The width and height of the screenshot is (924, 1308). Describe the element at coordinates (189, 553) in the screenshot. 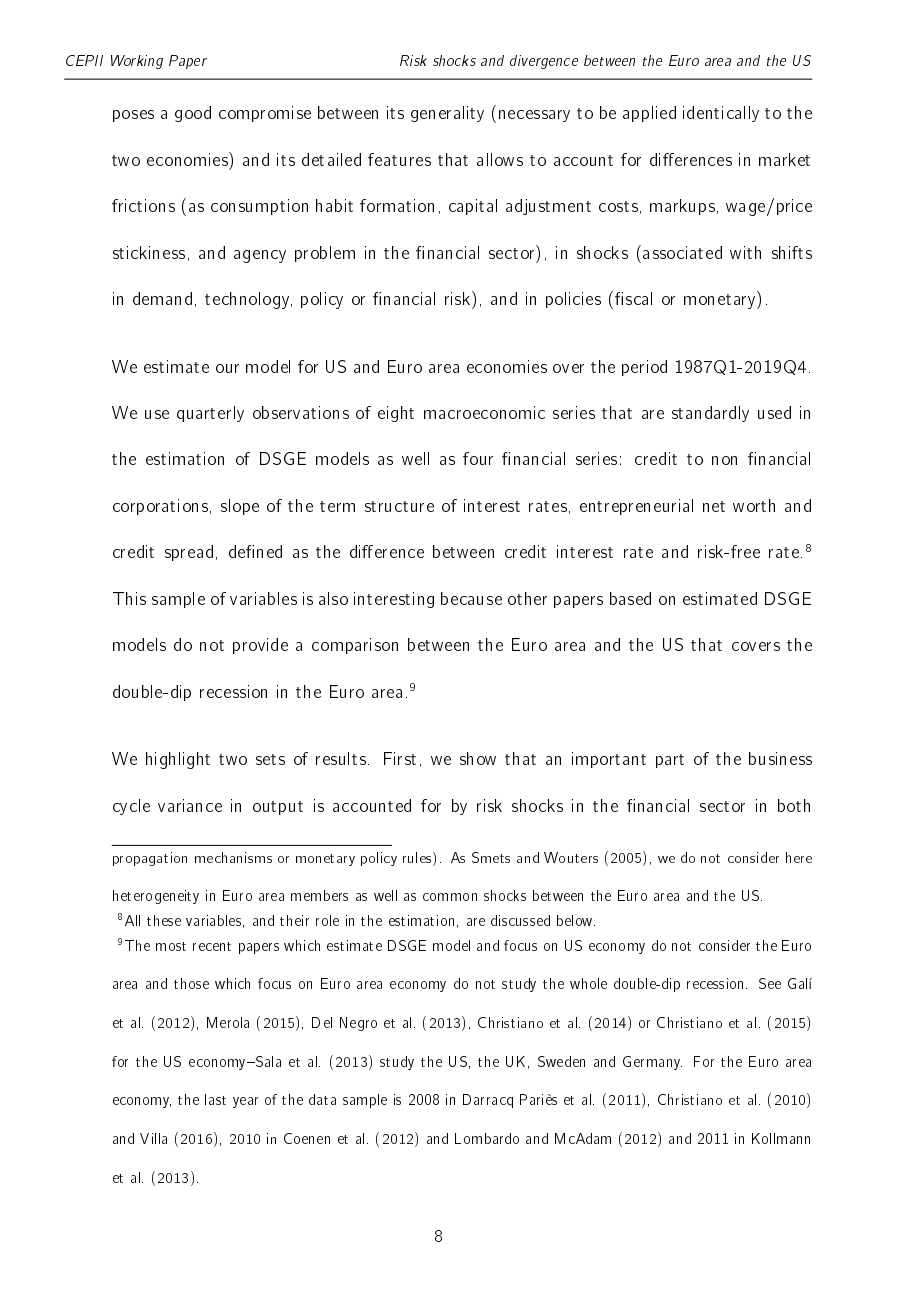

I see `spread` at that location.
